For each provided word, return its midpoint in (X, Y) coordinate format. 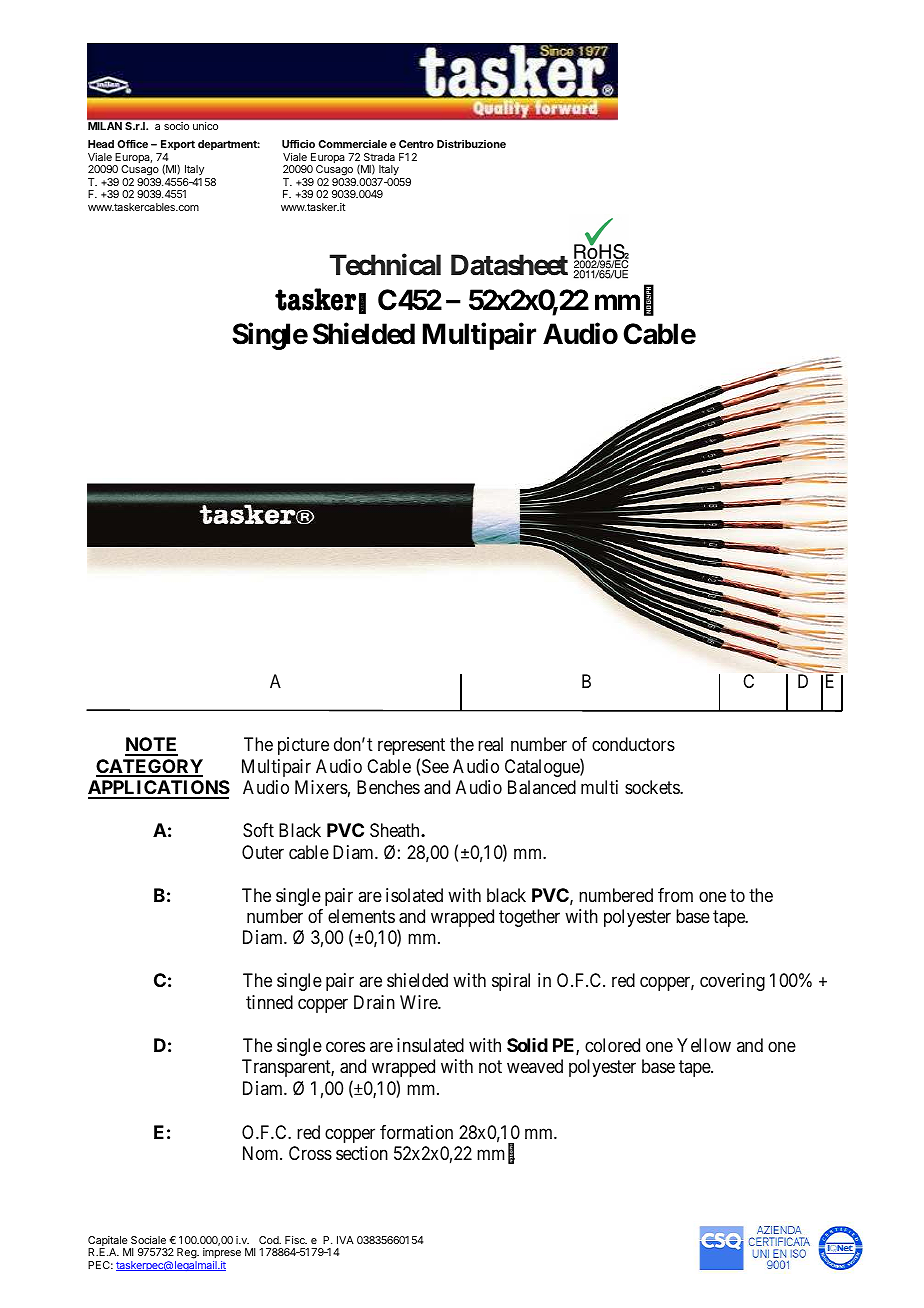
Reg (187, 1253)
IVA (345, 1240)
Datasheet (509, 265)
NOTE (151, 746)
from (675, 895)
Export (178, 145)
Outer (263, 852)
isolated (414, 895)
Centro (416, 144)
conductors (633, 744)
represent (411, 747)
